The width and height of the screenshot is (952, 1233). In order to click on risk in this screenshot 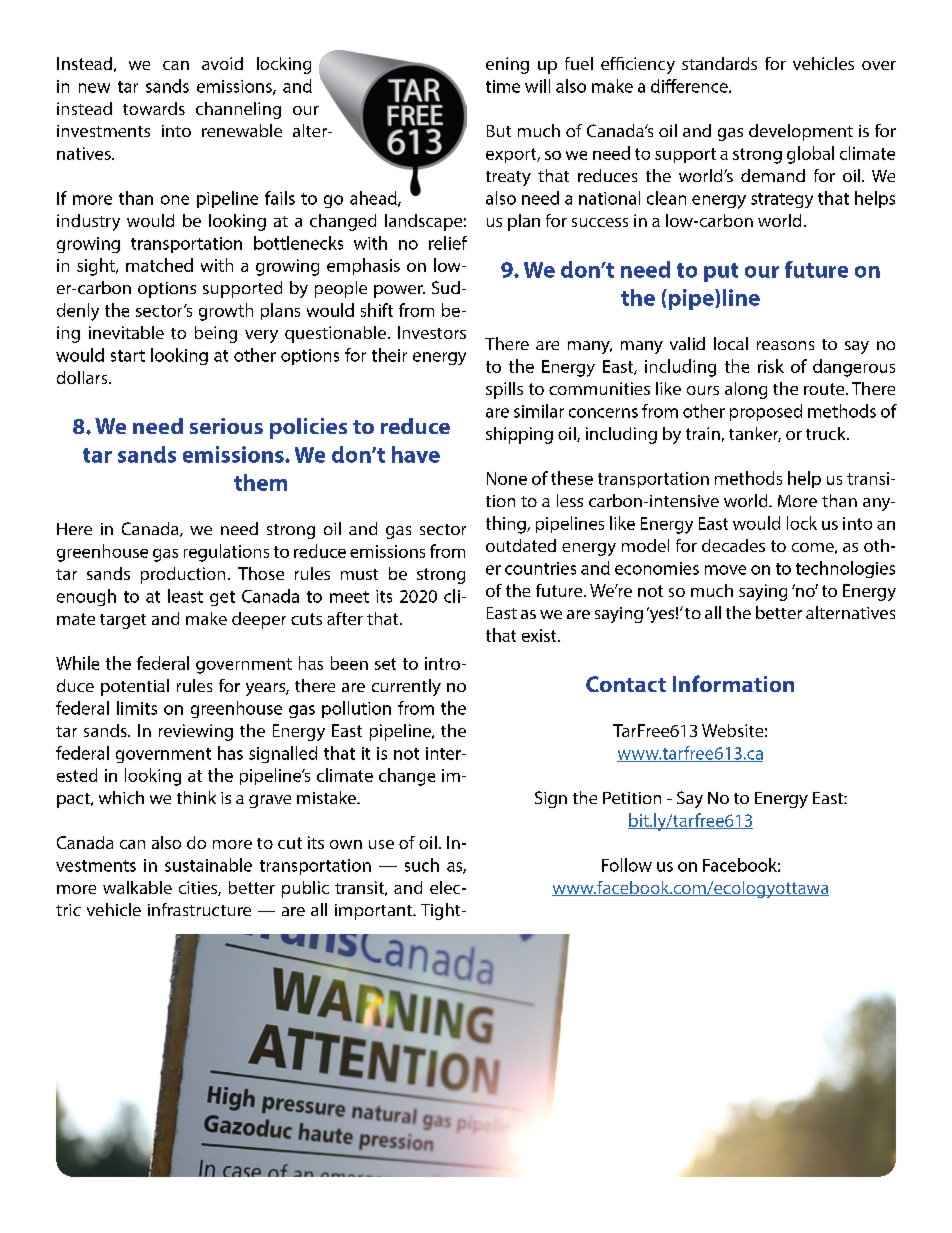, I will do `click(771, 366)`.
